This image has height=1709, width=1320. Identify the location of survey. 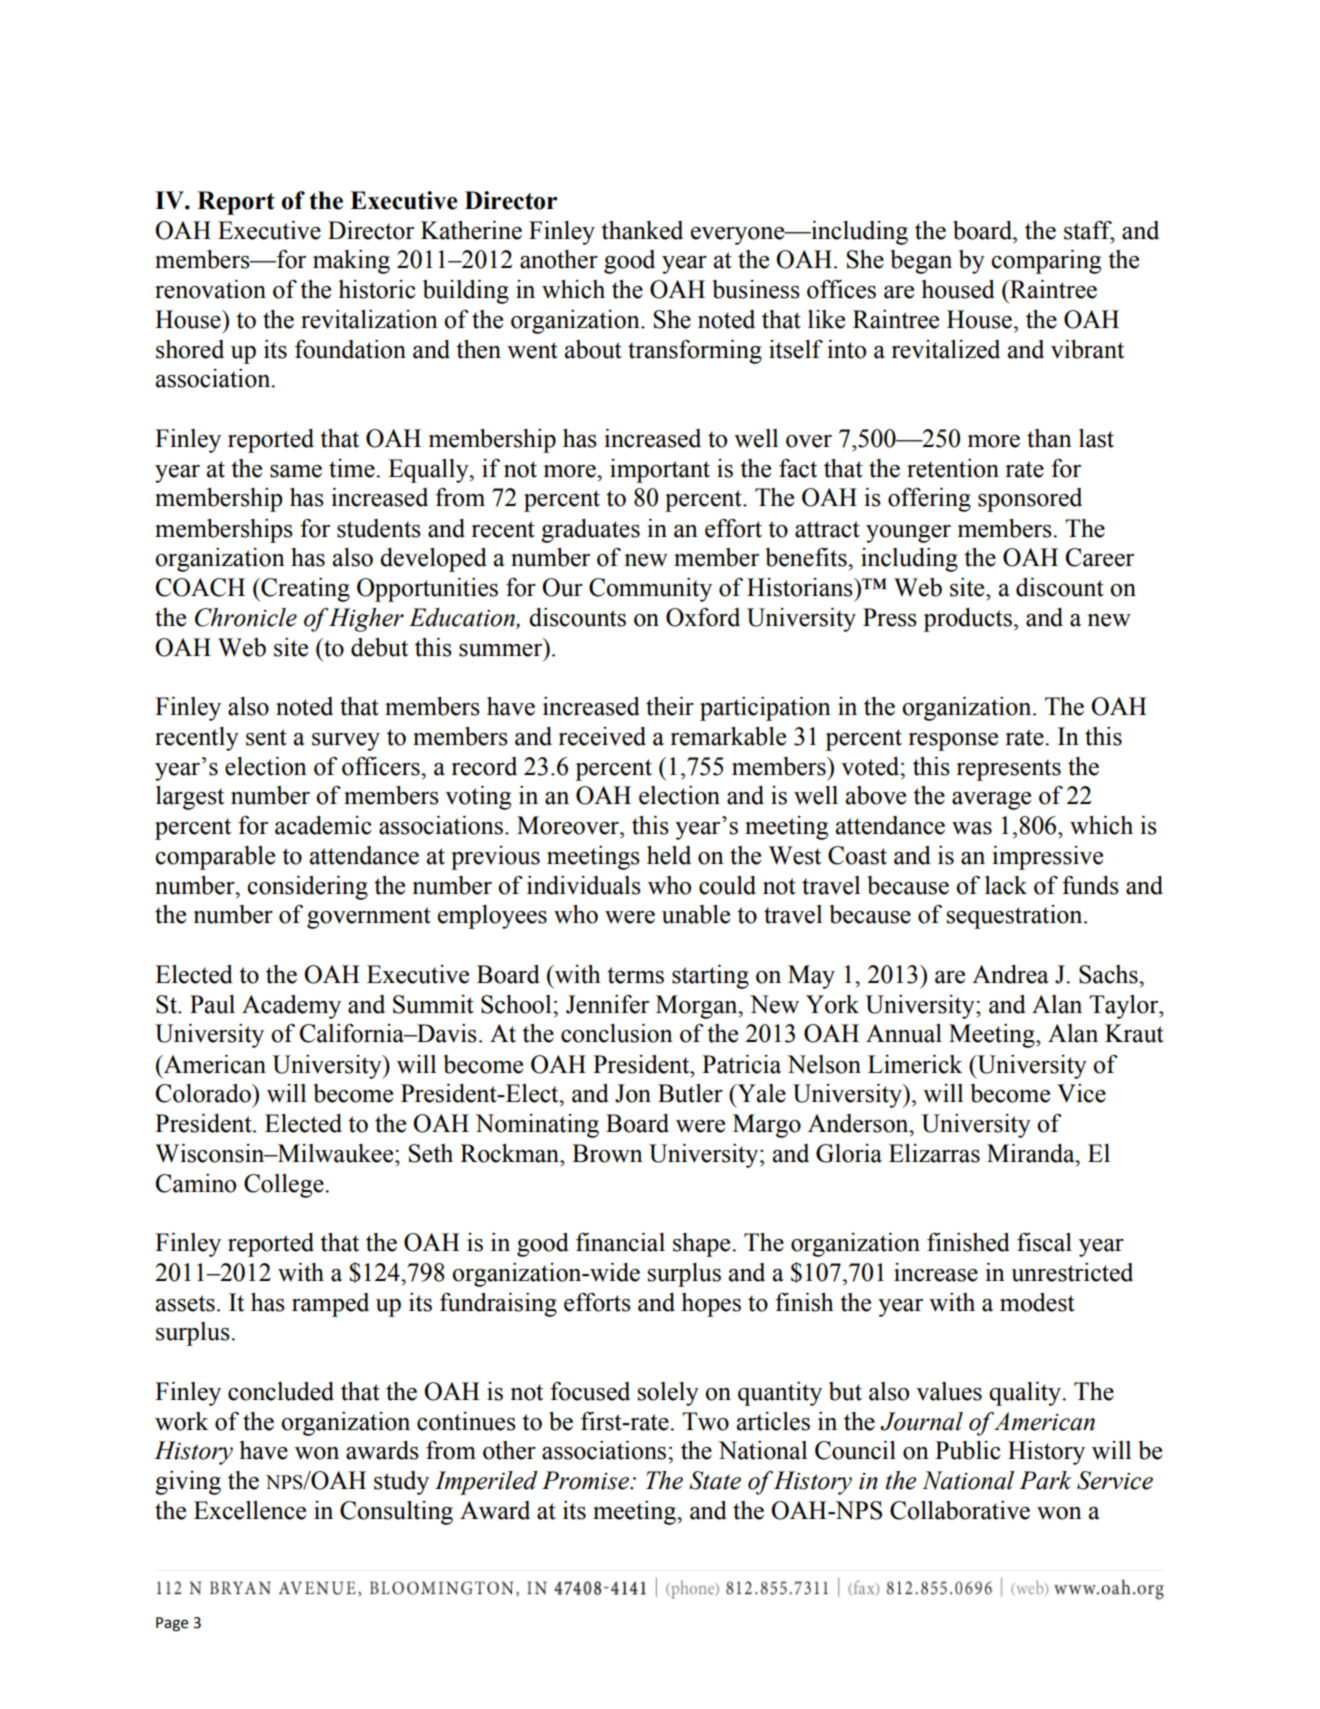
(346, 742).
